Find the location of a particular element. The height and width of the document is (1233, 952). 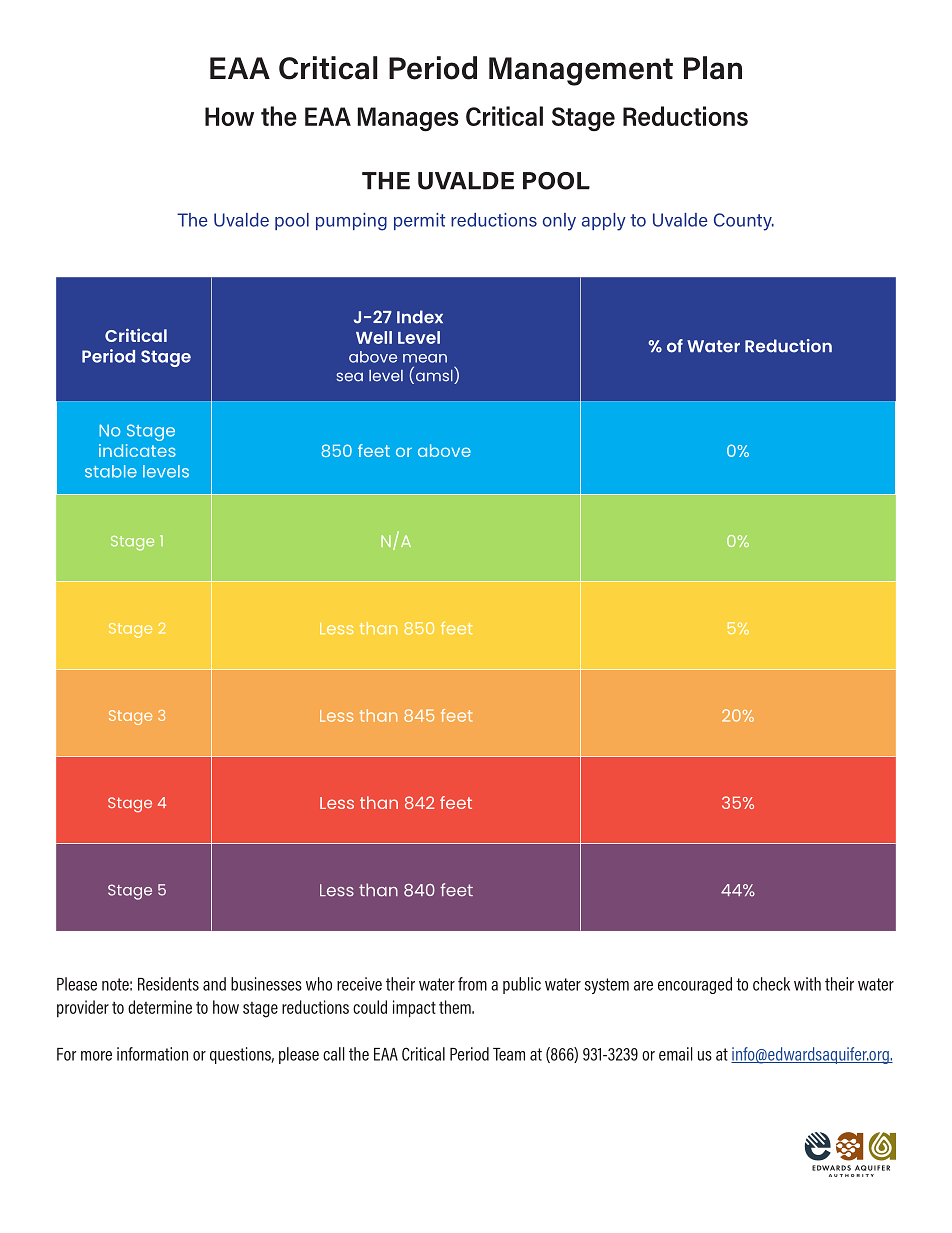

Management is located at coordinates (581, 71).
